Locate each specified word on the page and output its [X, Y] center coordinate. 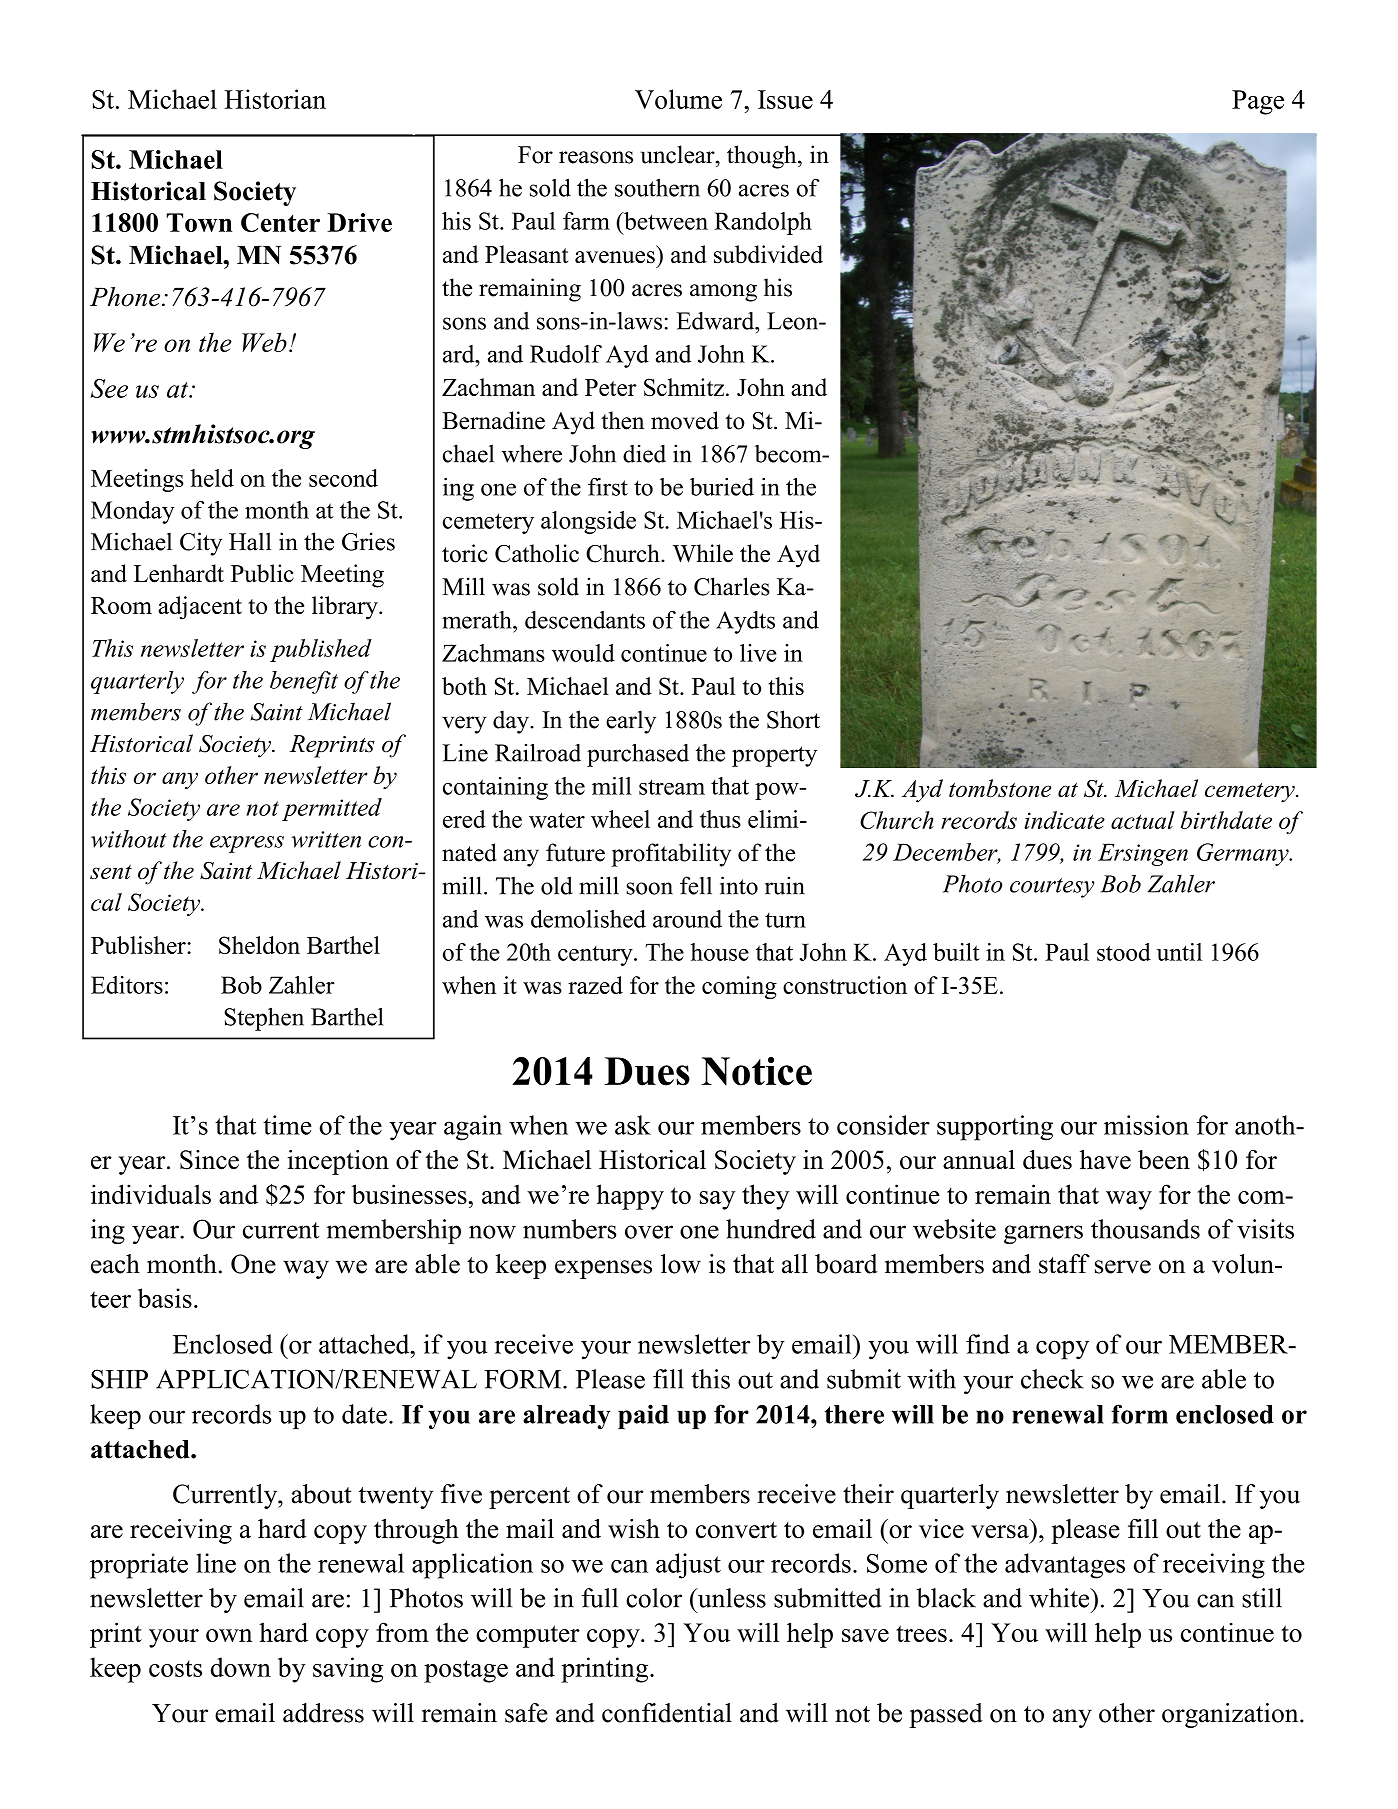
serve [1123, 1267]
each [115, 1264]
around [687, 919]
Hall [250, 541]
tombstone [1000, 788]
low [681, 1264]
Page [1258, 102]
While [703, 553]
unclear [679, 154]
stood [1124, 952]
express [247, 844]
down [241, 1667]
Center [280, 222]
